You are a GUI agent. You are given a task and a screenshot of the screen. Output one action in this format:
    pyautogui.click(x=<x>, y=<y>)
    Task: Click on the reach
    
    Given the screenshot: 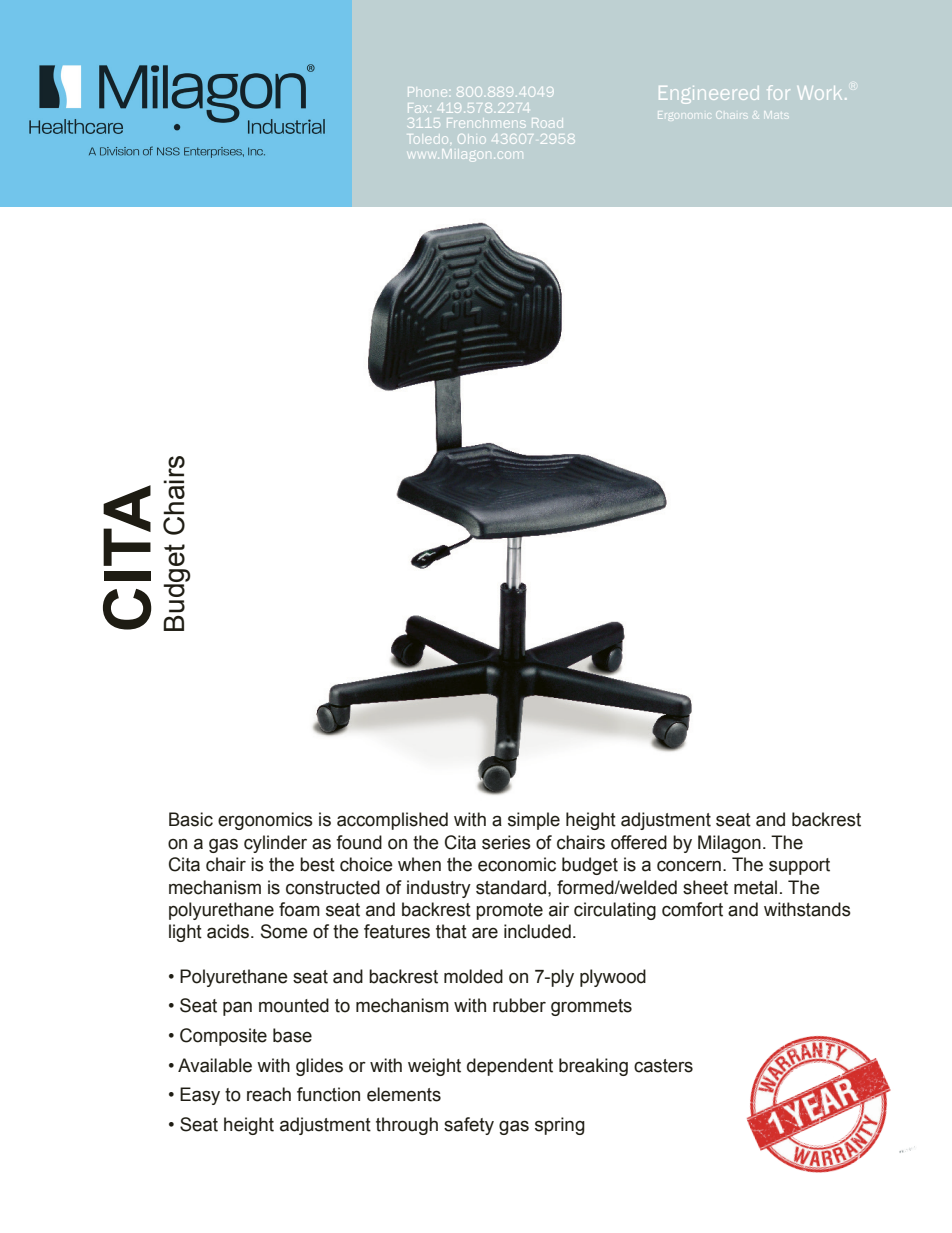 What is the action you would take?
    pyautogui.click(x=269, y=1094)
